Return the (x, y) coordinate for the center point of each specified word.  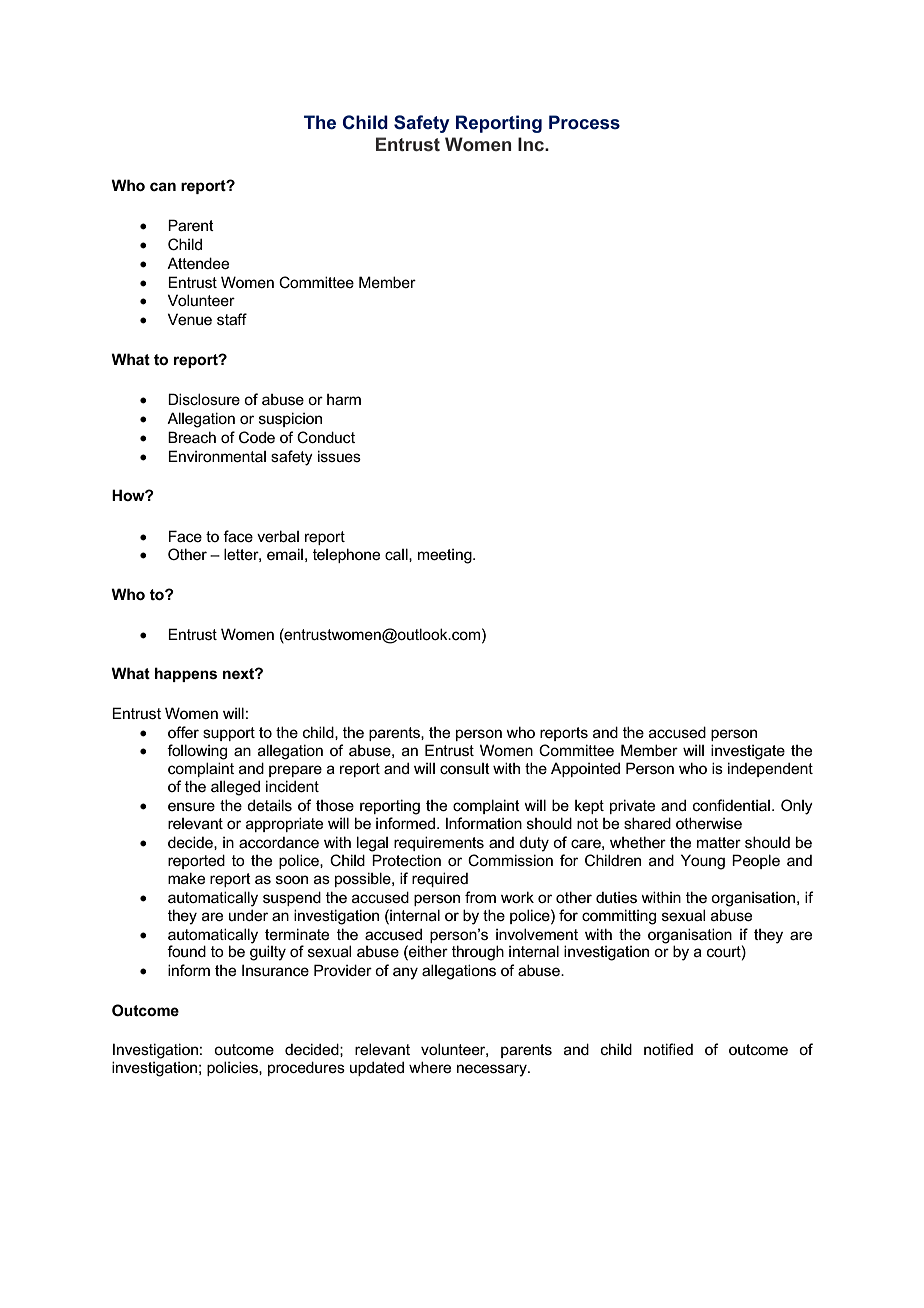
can (163, 186)
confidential (731, 805)
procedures (306, 1068)
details (269, 805)
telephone (346, 555)
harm (344, 399)
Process (584, 122)
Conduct (326, 437)
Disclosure (204, 399)
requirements (439, 843)
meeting (446, 556)
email (285, 554)
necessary (493, 1070)
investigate (748, 752)
